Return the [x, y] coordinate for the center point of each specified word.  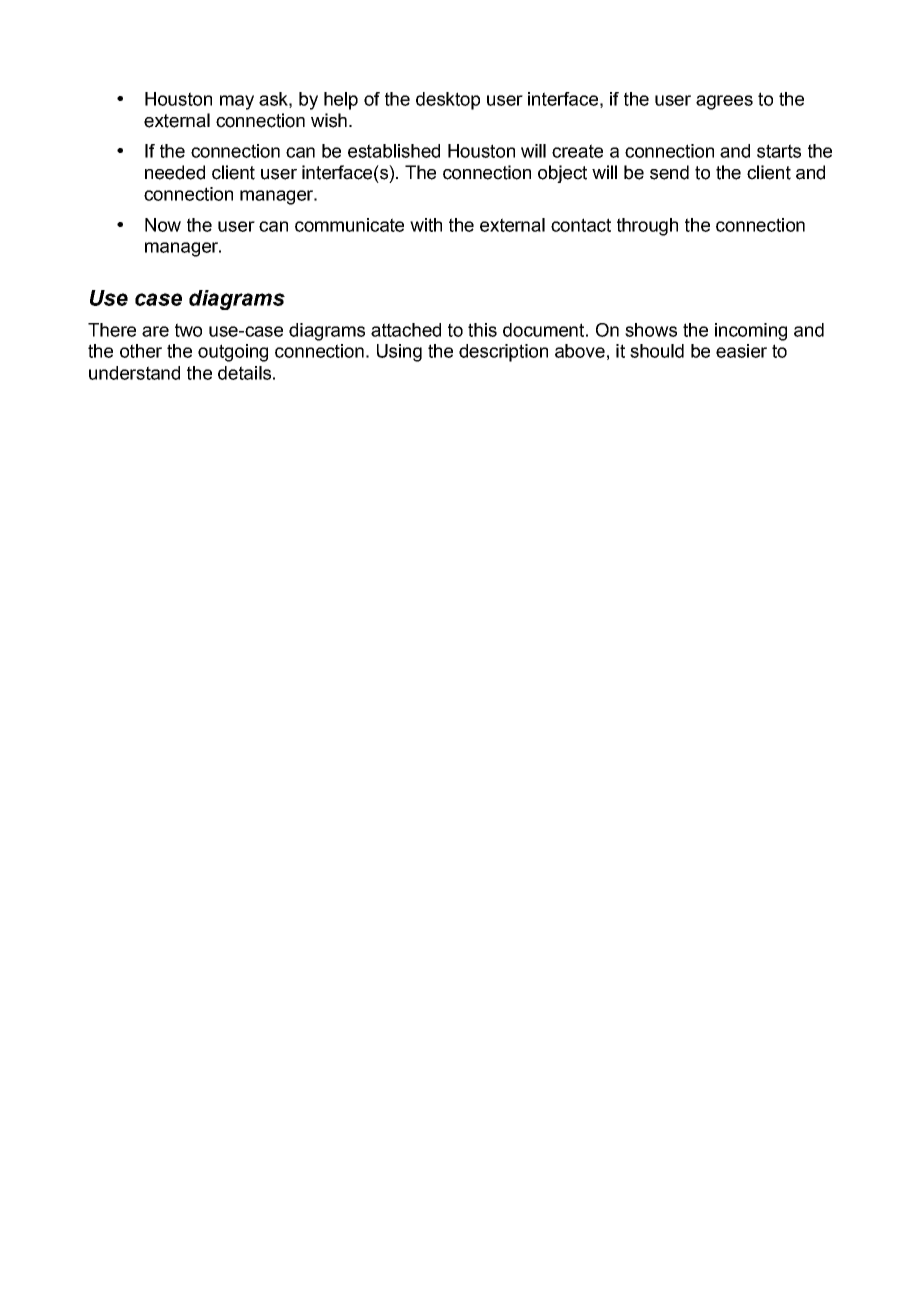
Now [163, 225]
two [188, 330]
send [669, 172]
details [244, 373]
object [562, 174]
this [482, 330]
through [647, 227]
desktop [448, 101]
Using [399, 353]
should [657, 351]
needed [175, 172]
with [426, 225]
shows [651, 330]
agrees [724, 102]
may [237, 102]
